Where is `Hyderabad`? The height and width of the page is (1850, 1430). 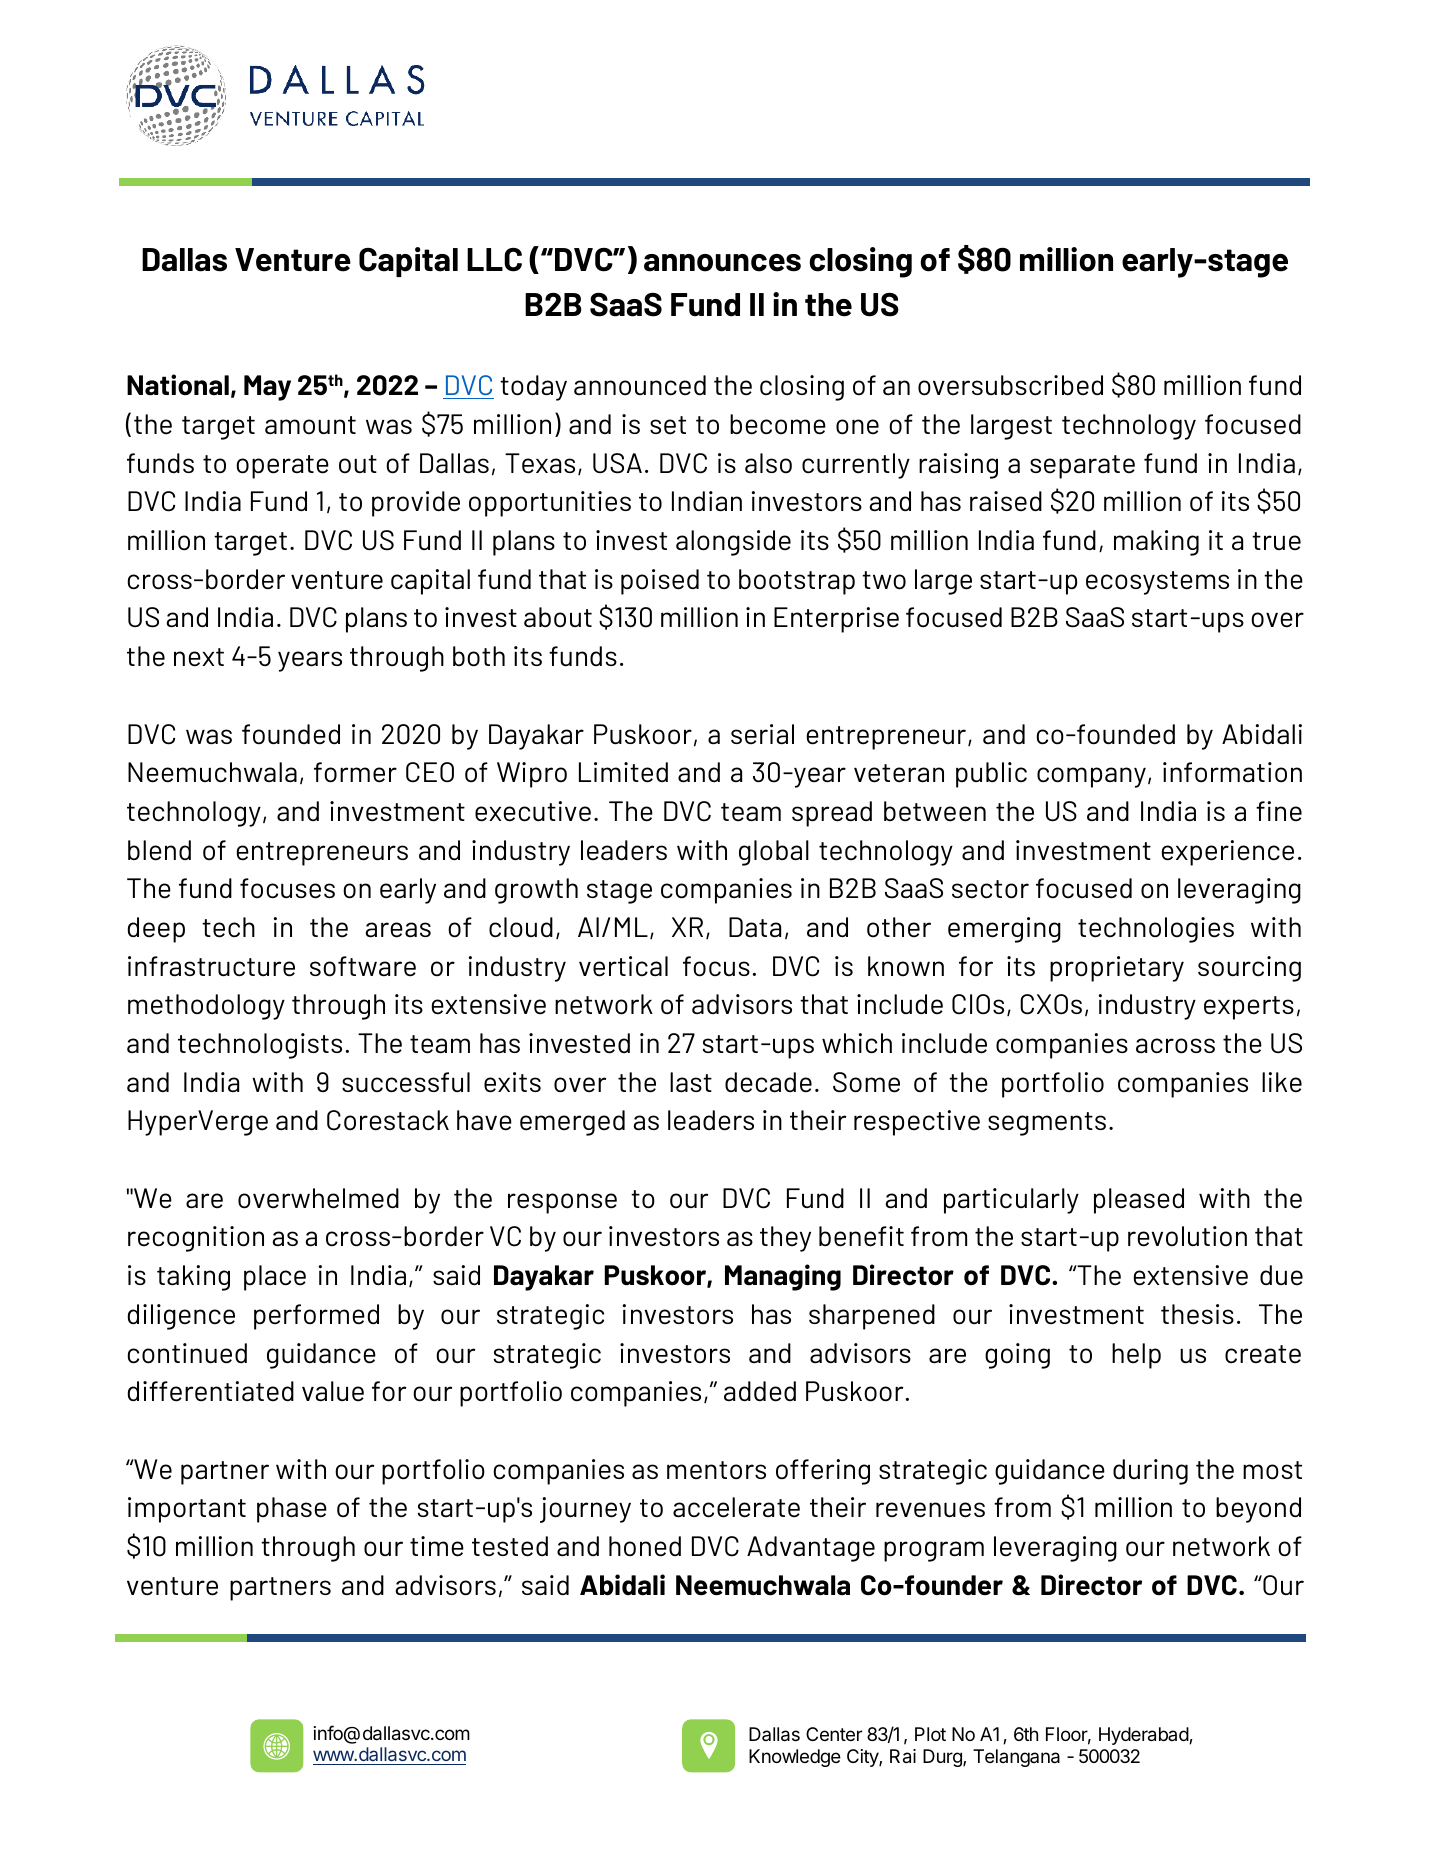 Hyderabad is located at coordinates (1144, 1736).
